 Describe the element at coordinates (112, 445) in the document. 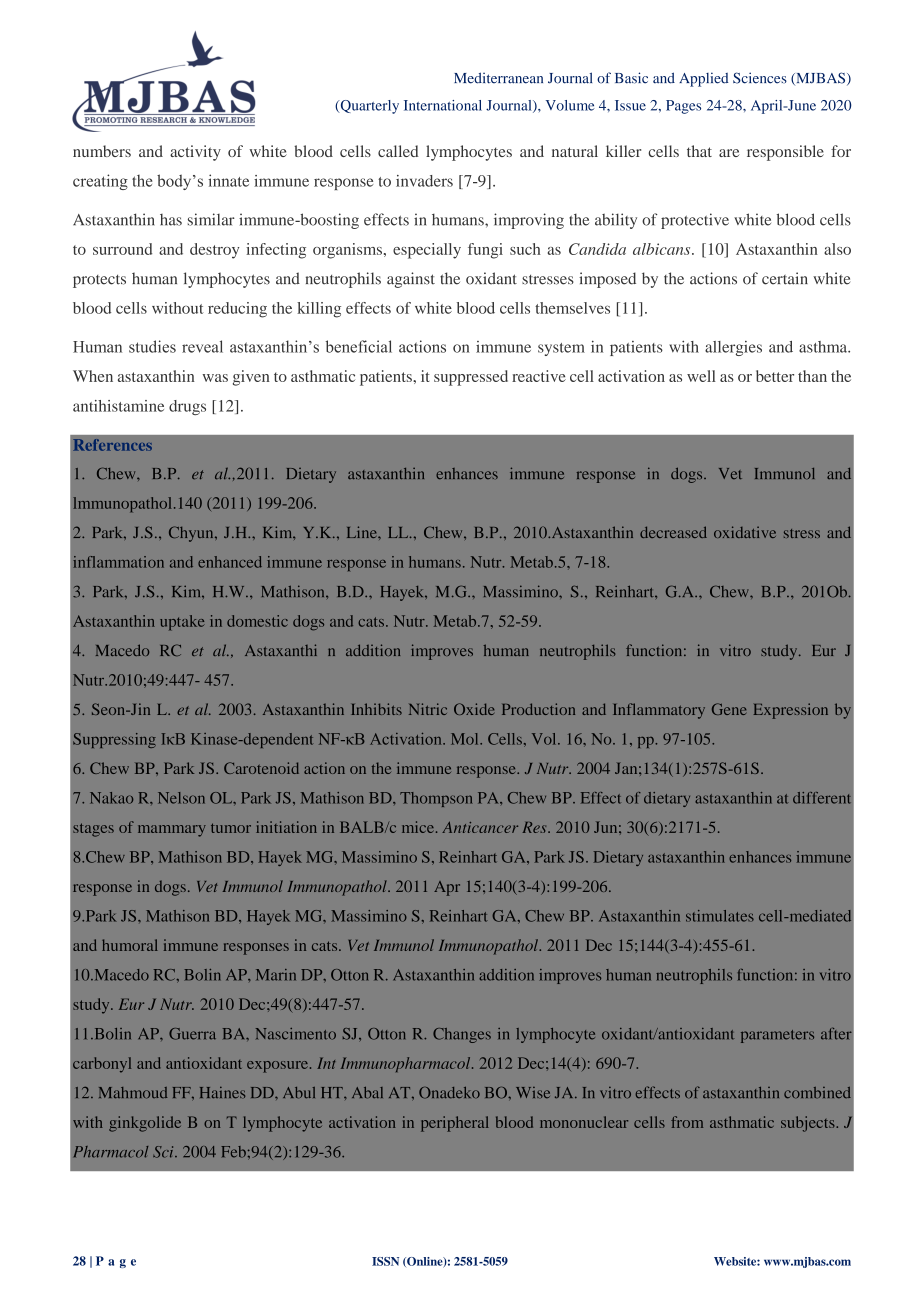

I see `References` at that location.
